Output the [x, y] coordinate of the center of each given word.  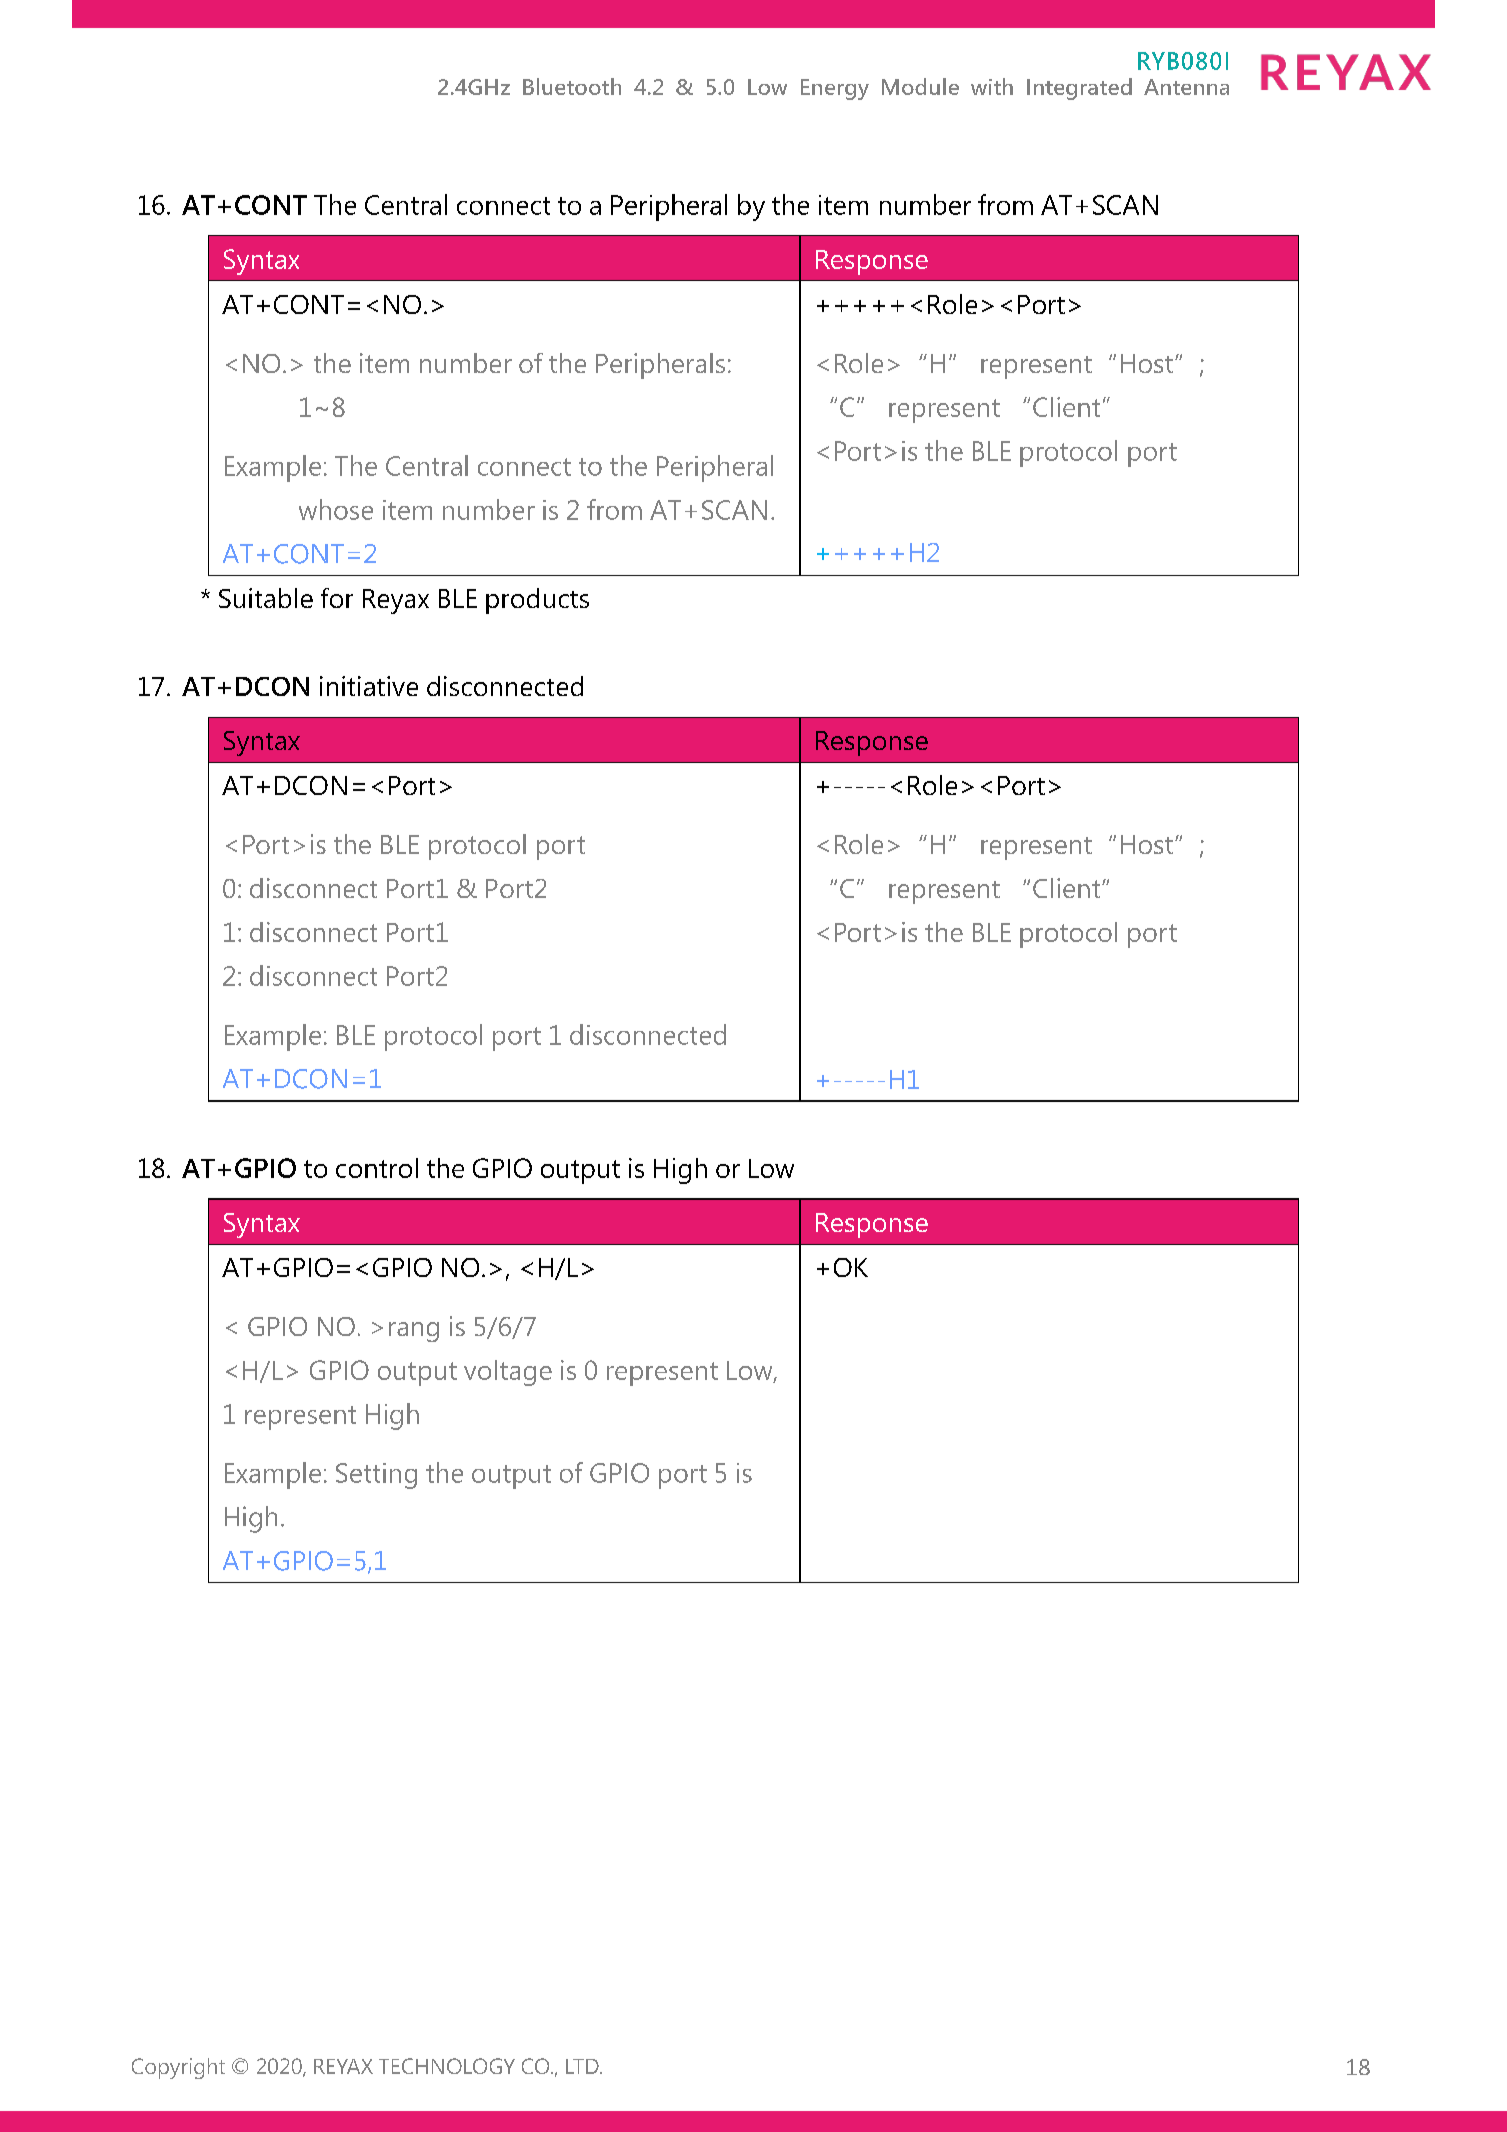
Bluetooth [572, 86]
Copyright [178, 2068]
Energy [835, 89]
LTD [583, 2066]
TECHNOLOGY [447, 2066]
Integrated [1079, 89]
